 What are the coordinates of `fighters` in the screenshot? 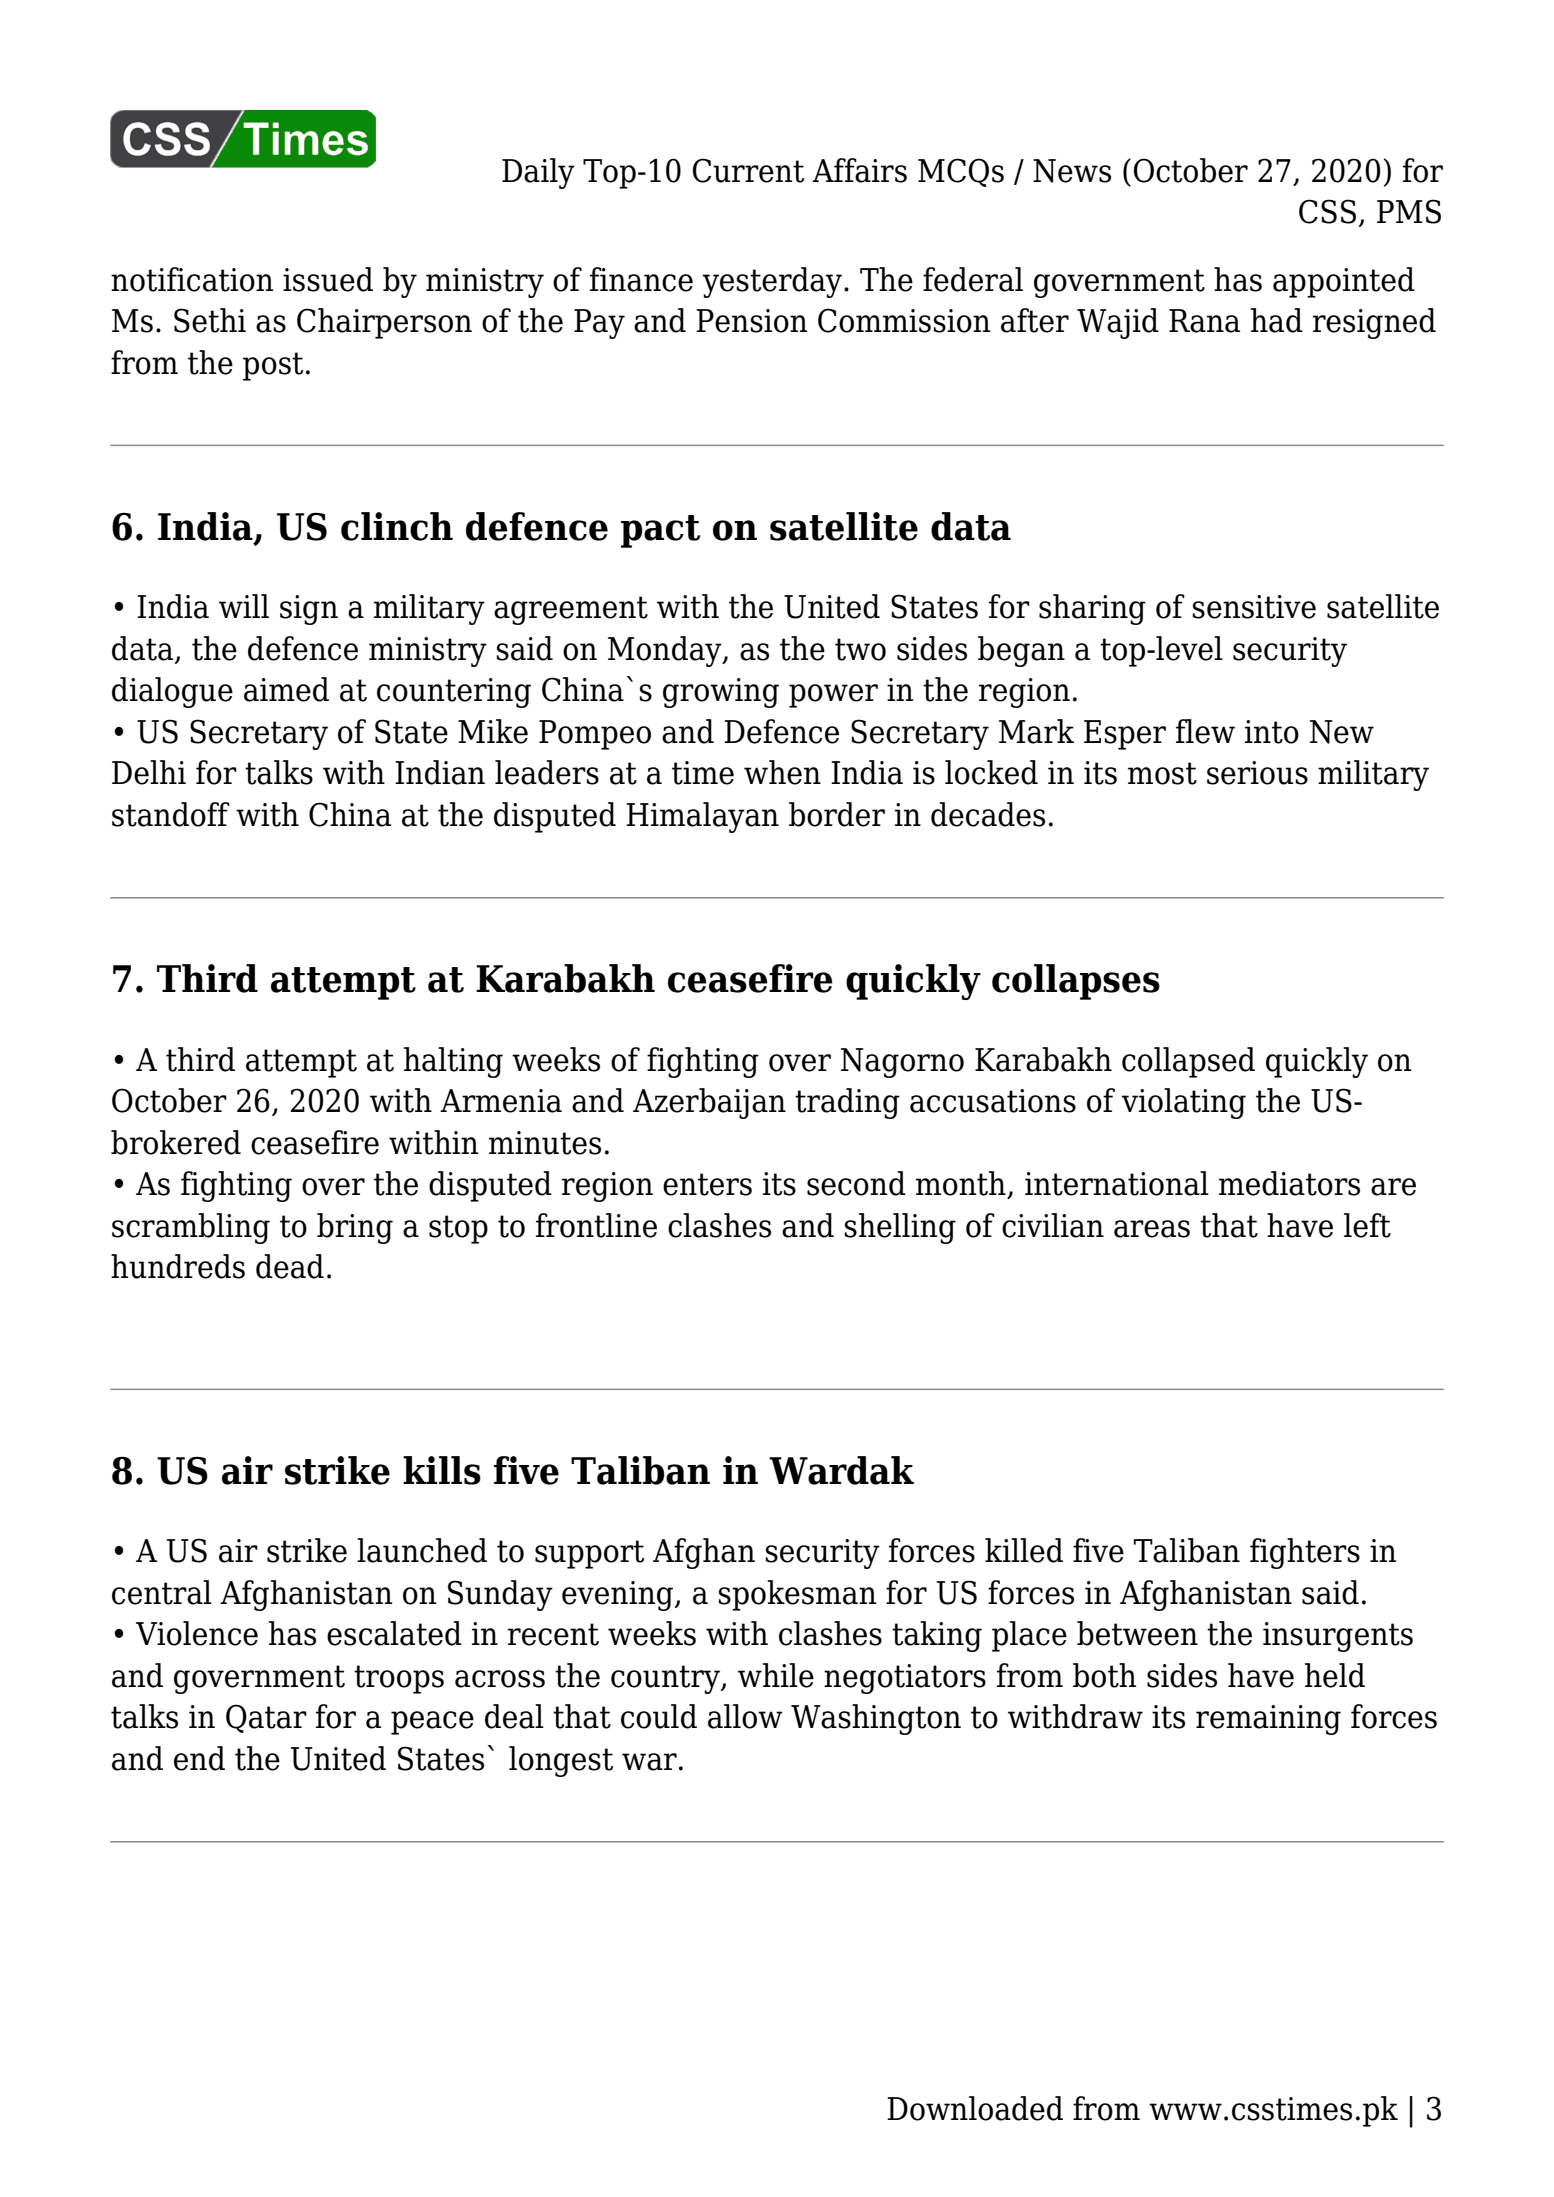 It's located at (1305, 1553).
